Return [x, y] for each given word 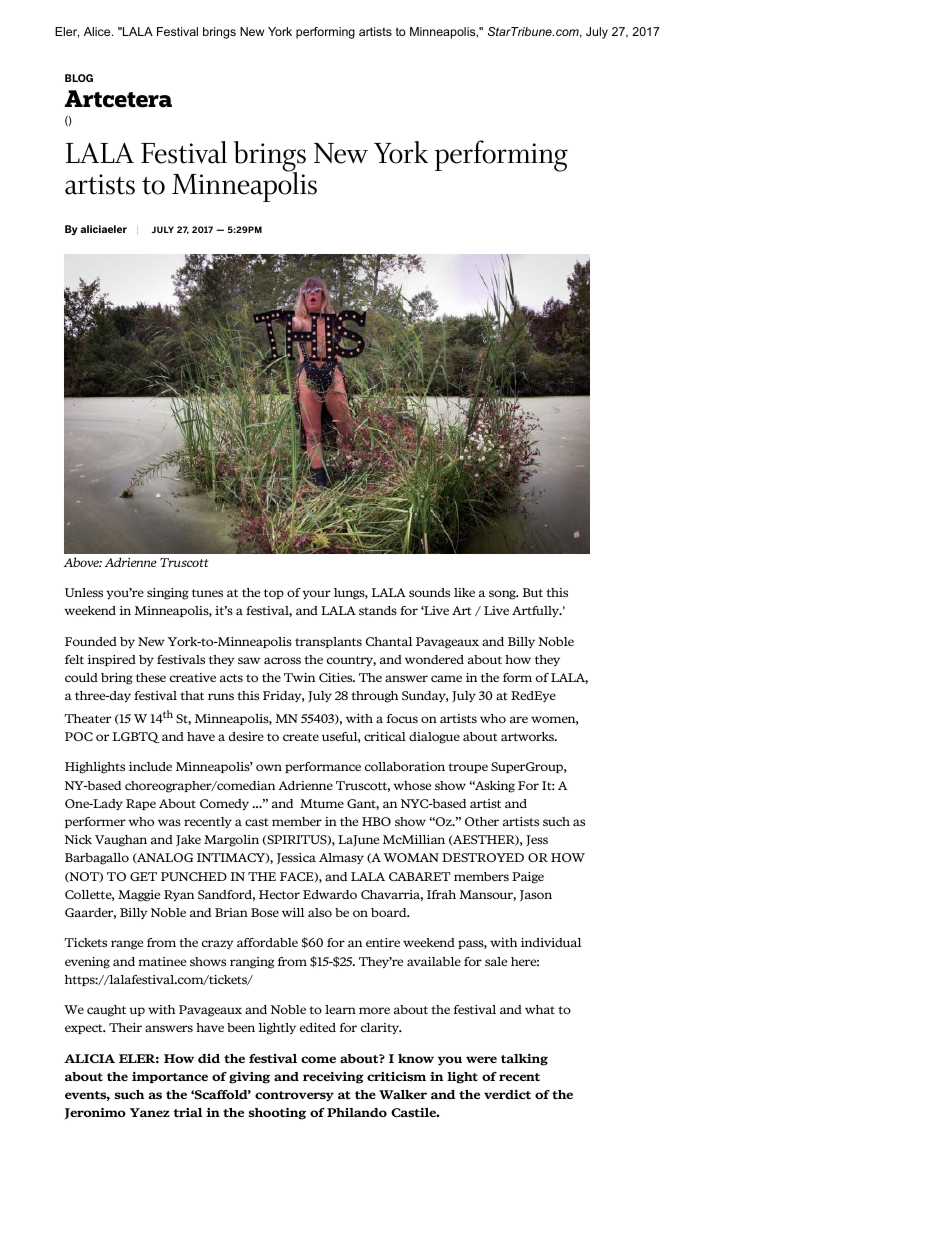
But [533, 592]
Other [482, 821]
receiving [333, 1078]
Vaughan [121, 841]
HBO [376, 821]
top [274, 594]
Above [82, 562]
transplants [328, 642]
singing [168, 594]
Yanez [150, 1112]
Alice [98, 31]
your [316, 595]
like [464, 592]
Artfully [536, 612]
